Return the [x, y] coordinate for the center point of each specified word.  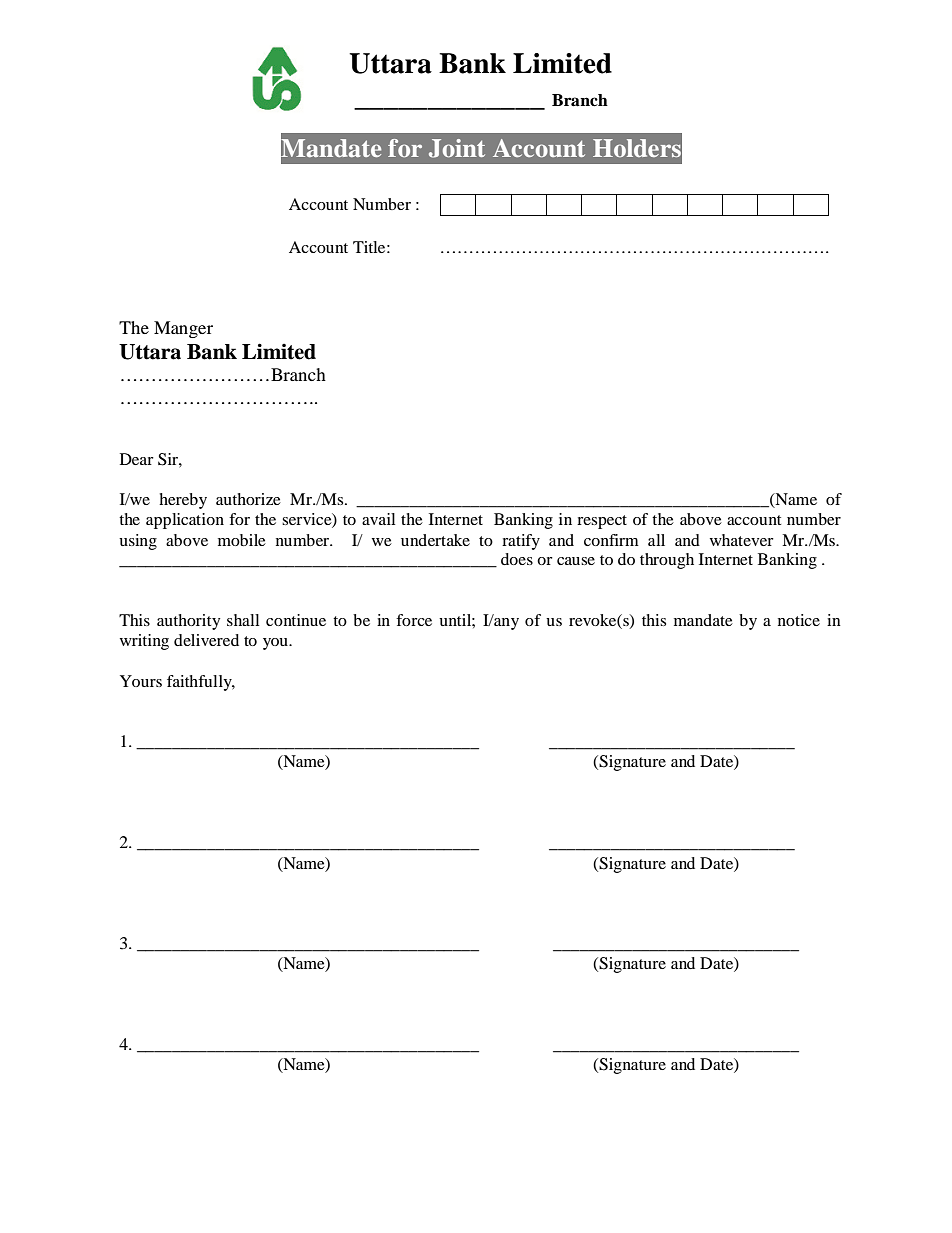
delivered [206, 640]
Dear [137, 459]
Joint [457, 148]
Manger [183, 329]
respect [602, 522]
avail [378, 519]
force [414, 620]
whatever [742, 540]
